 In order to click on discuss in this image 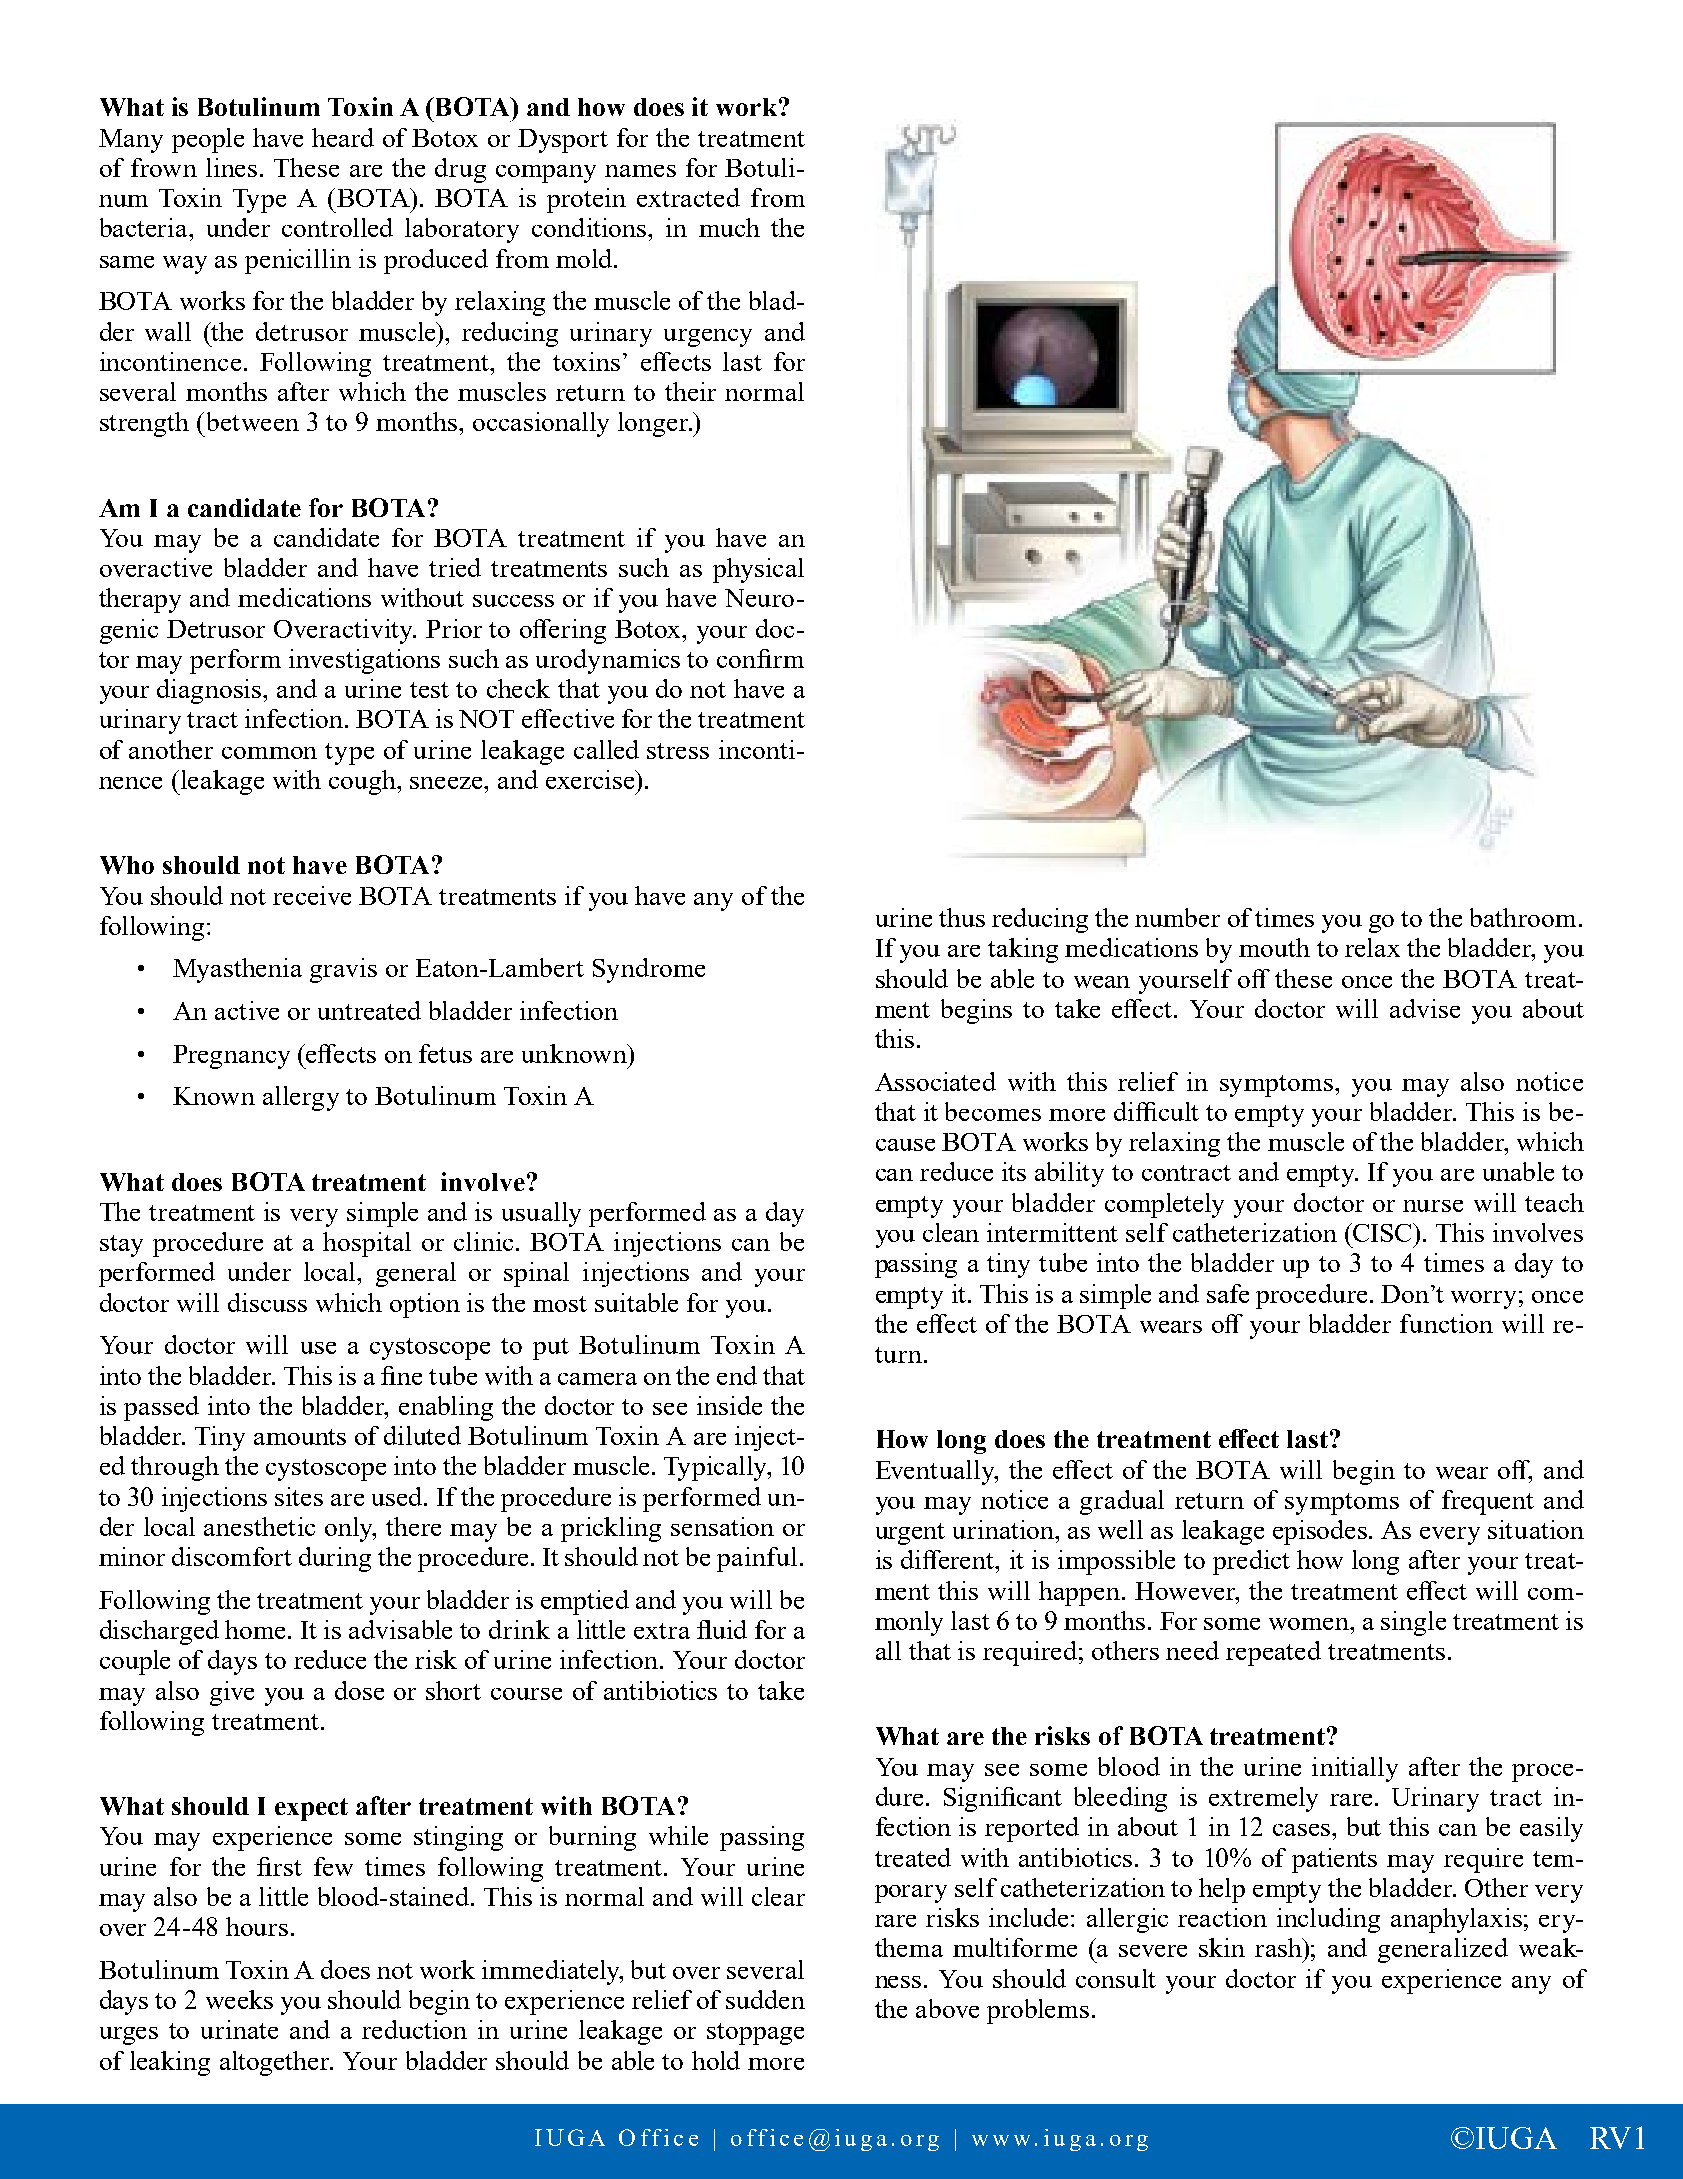, I will do `click(267, 1302)`.
